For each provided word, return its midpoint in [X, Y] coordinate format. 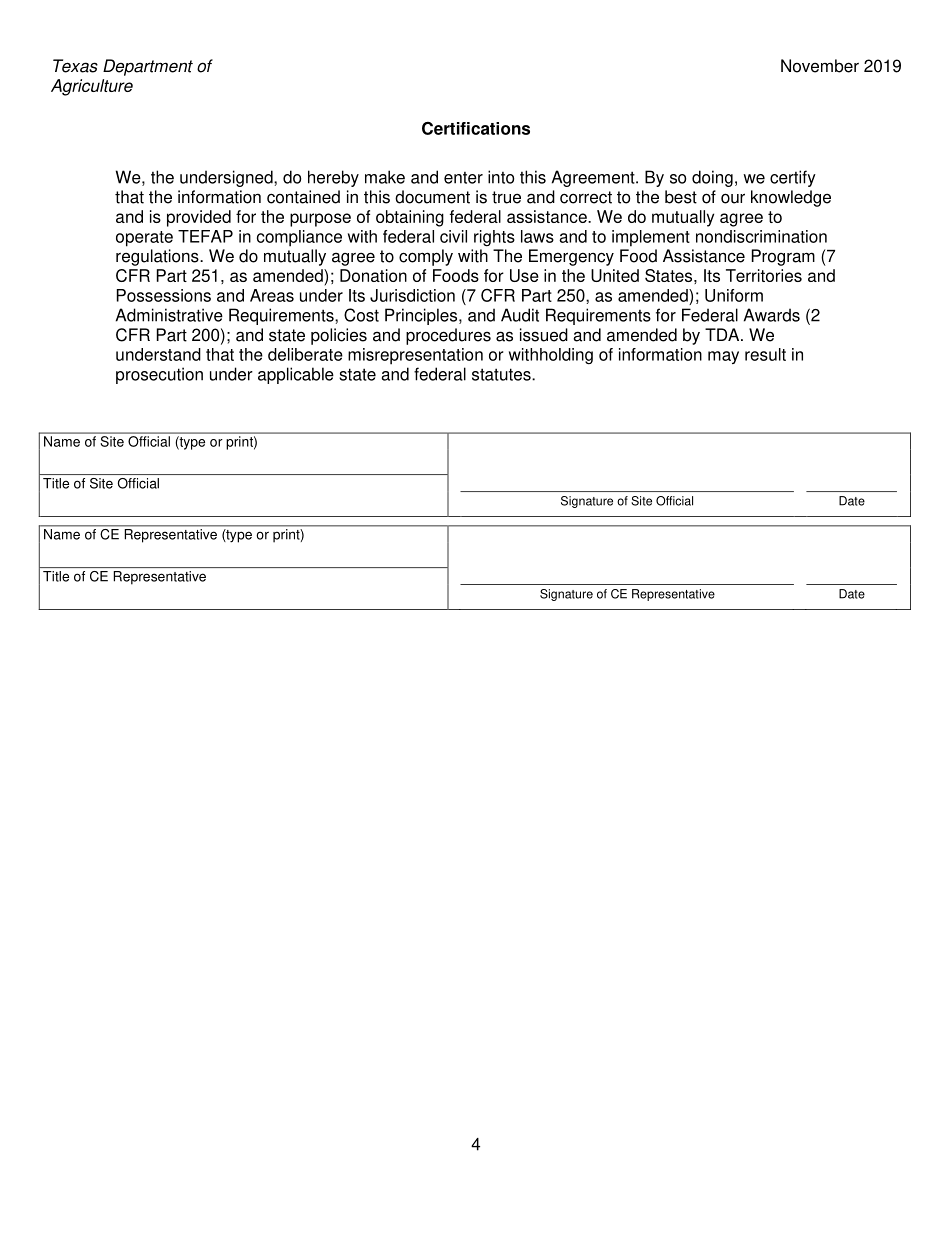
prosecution [159, 375]
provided [199, 218]
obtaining [410, 218]
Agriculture [92, 87]
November [820, 66]
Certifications [476, 128]
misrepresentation [415, 356]
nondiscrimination [761, 236]
